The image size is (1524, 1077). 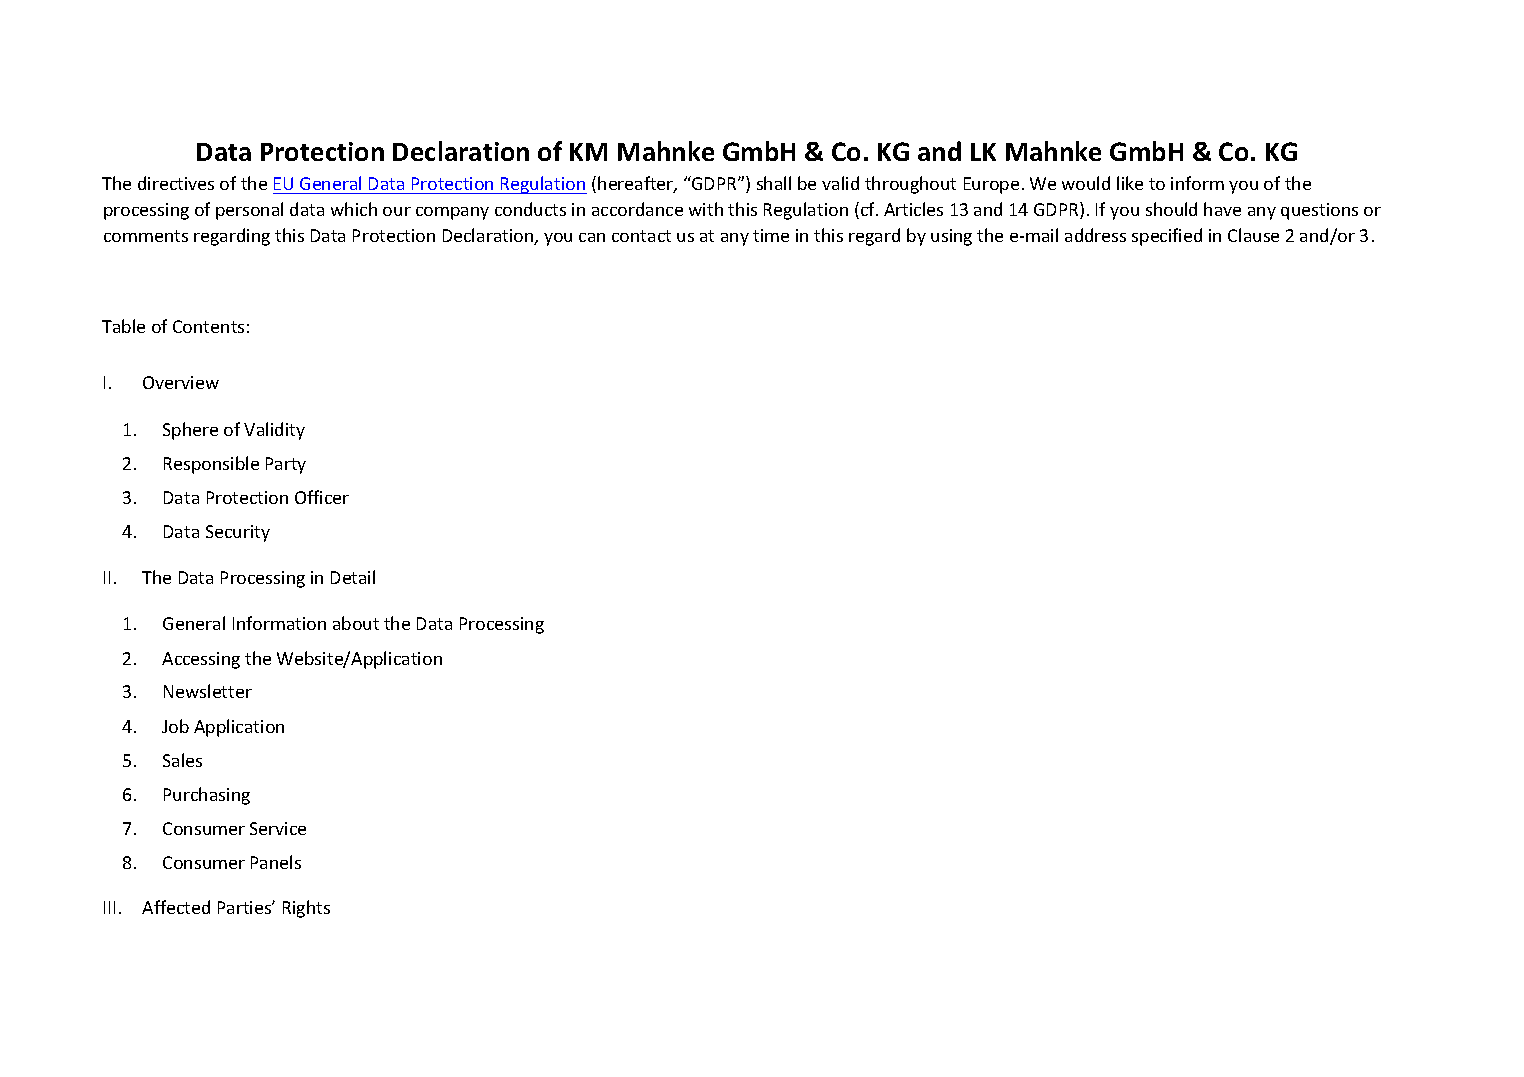 I want to click on Detail, so click(x=353, y=577).
